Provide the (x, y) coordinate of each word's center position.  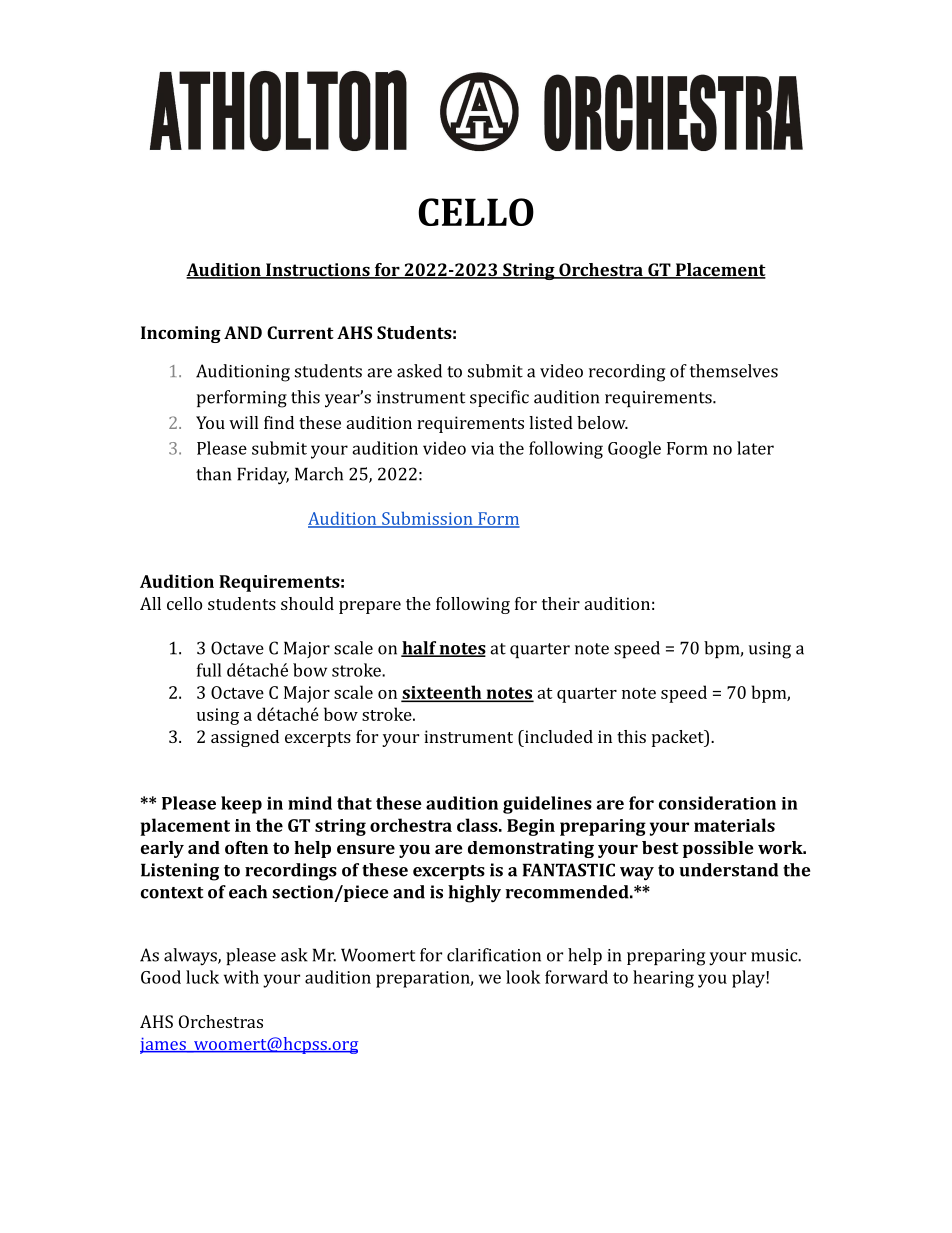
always (191, 957)
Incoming (181, 334)
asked (419, 371)
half (419, 649)
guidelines (547, 805)
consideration (717, 803)
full (209, 670)
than (213, 474)
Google (634, 450)
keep (241, 805)
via (482, 448)
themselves (734, 371)
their (561, 603)
